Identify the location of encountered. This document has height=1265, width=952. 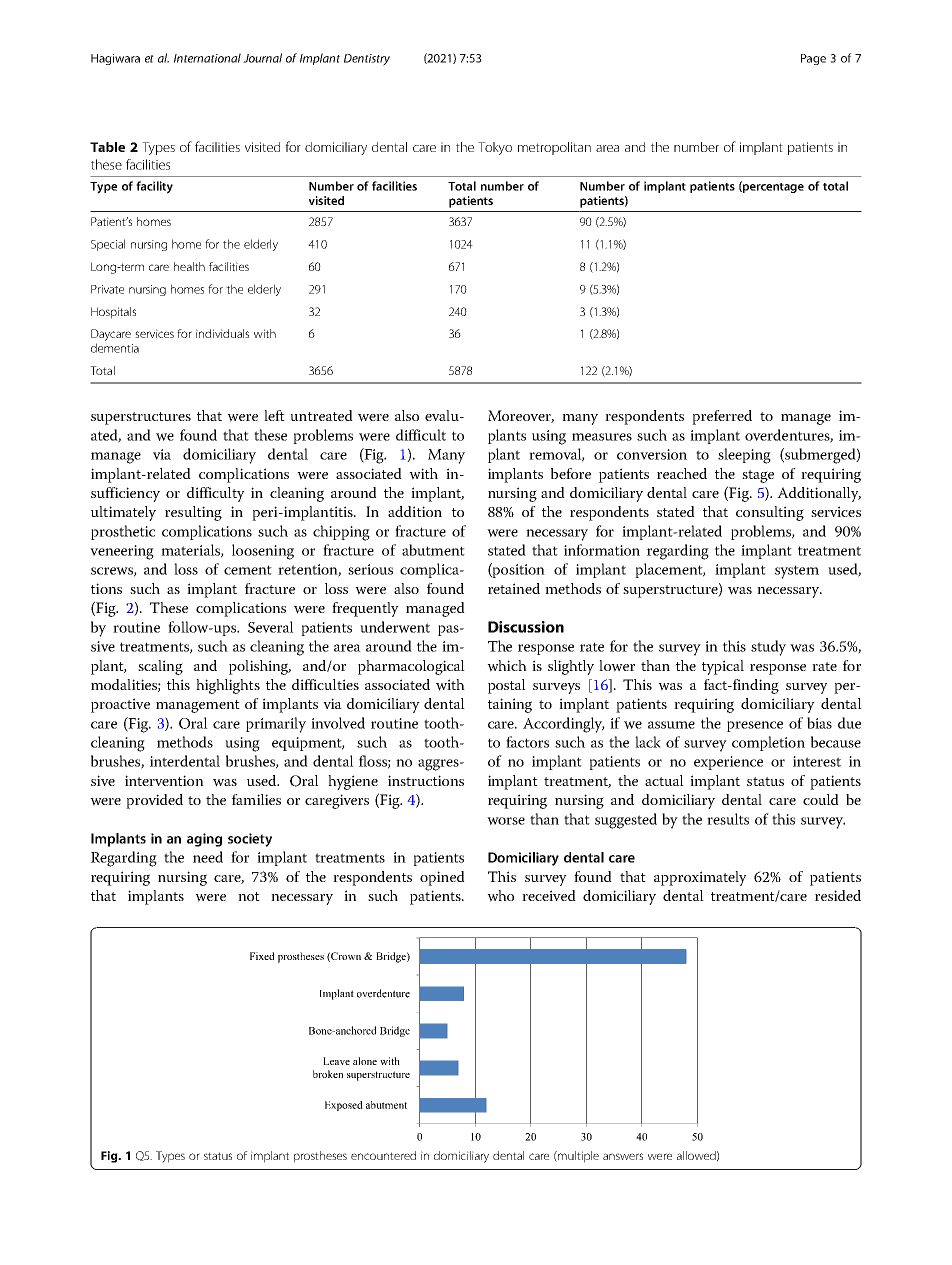
(383, 1155).
